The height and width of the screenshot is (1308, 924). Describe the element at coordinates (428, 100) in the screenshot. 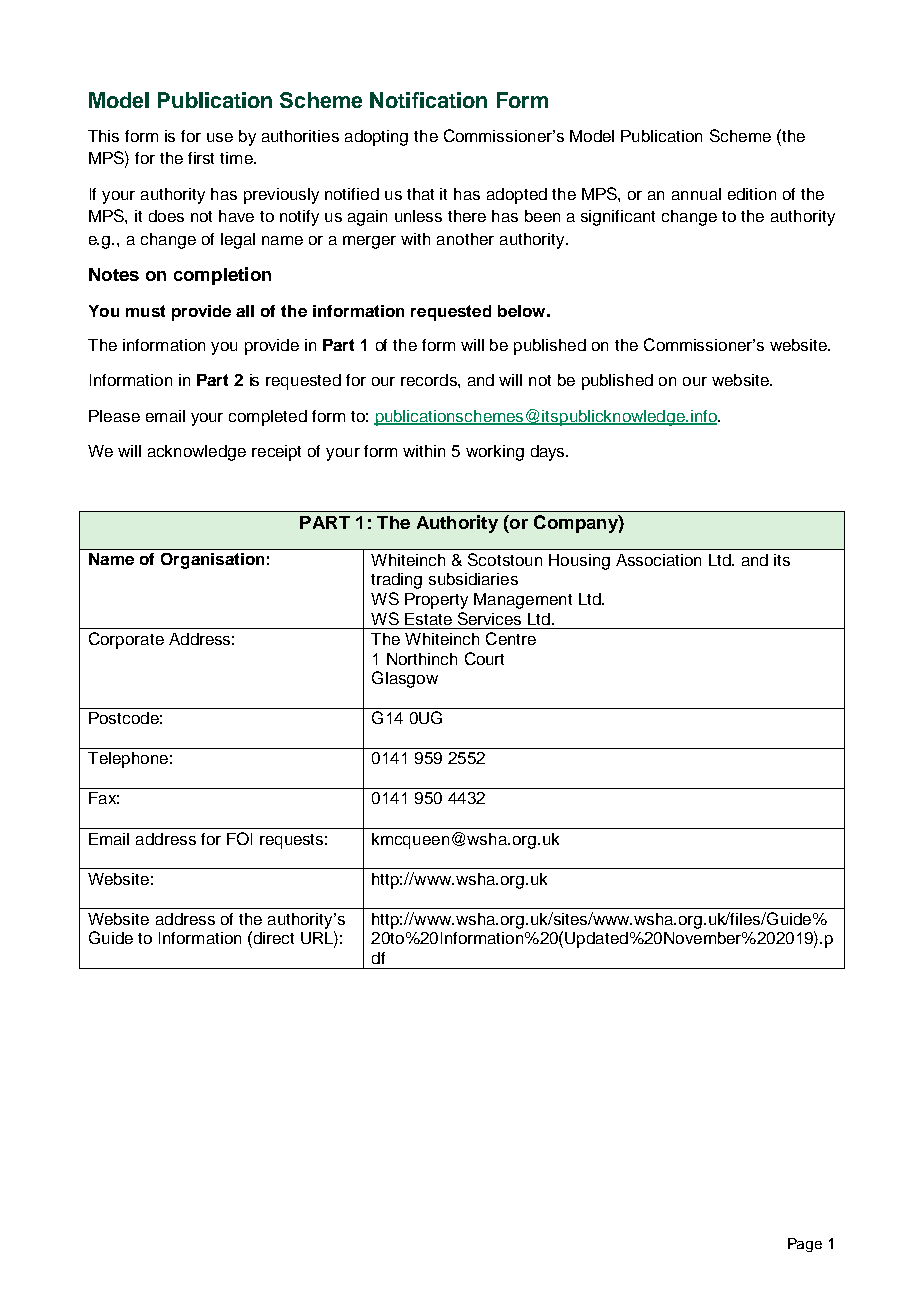

I see `Notification` at that location.
